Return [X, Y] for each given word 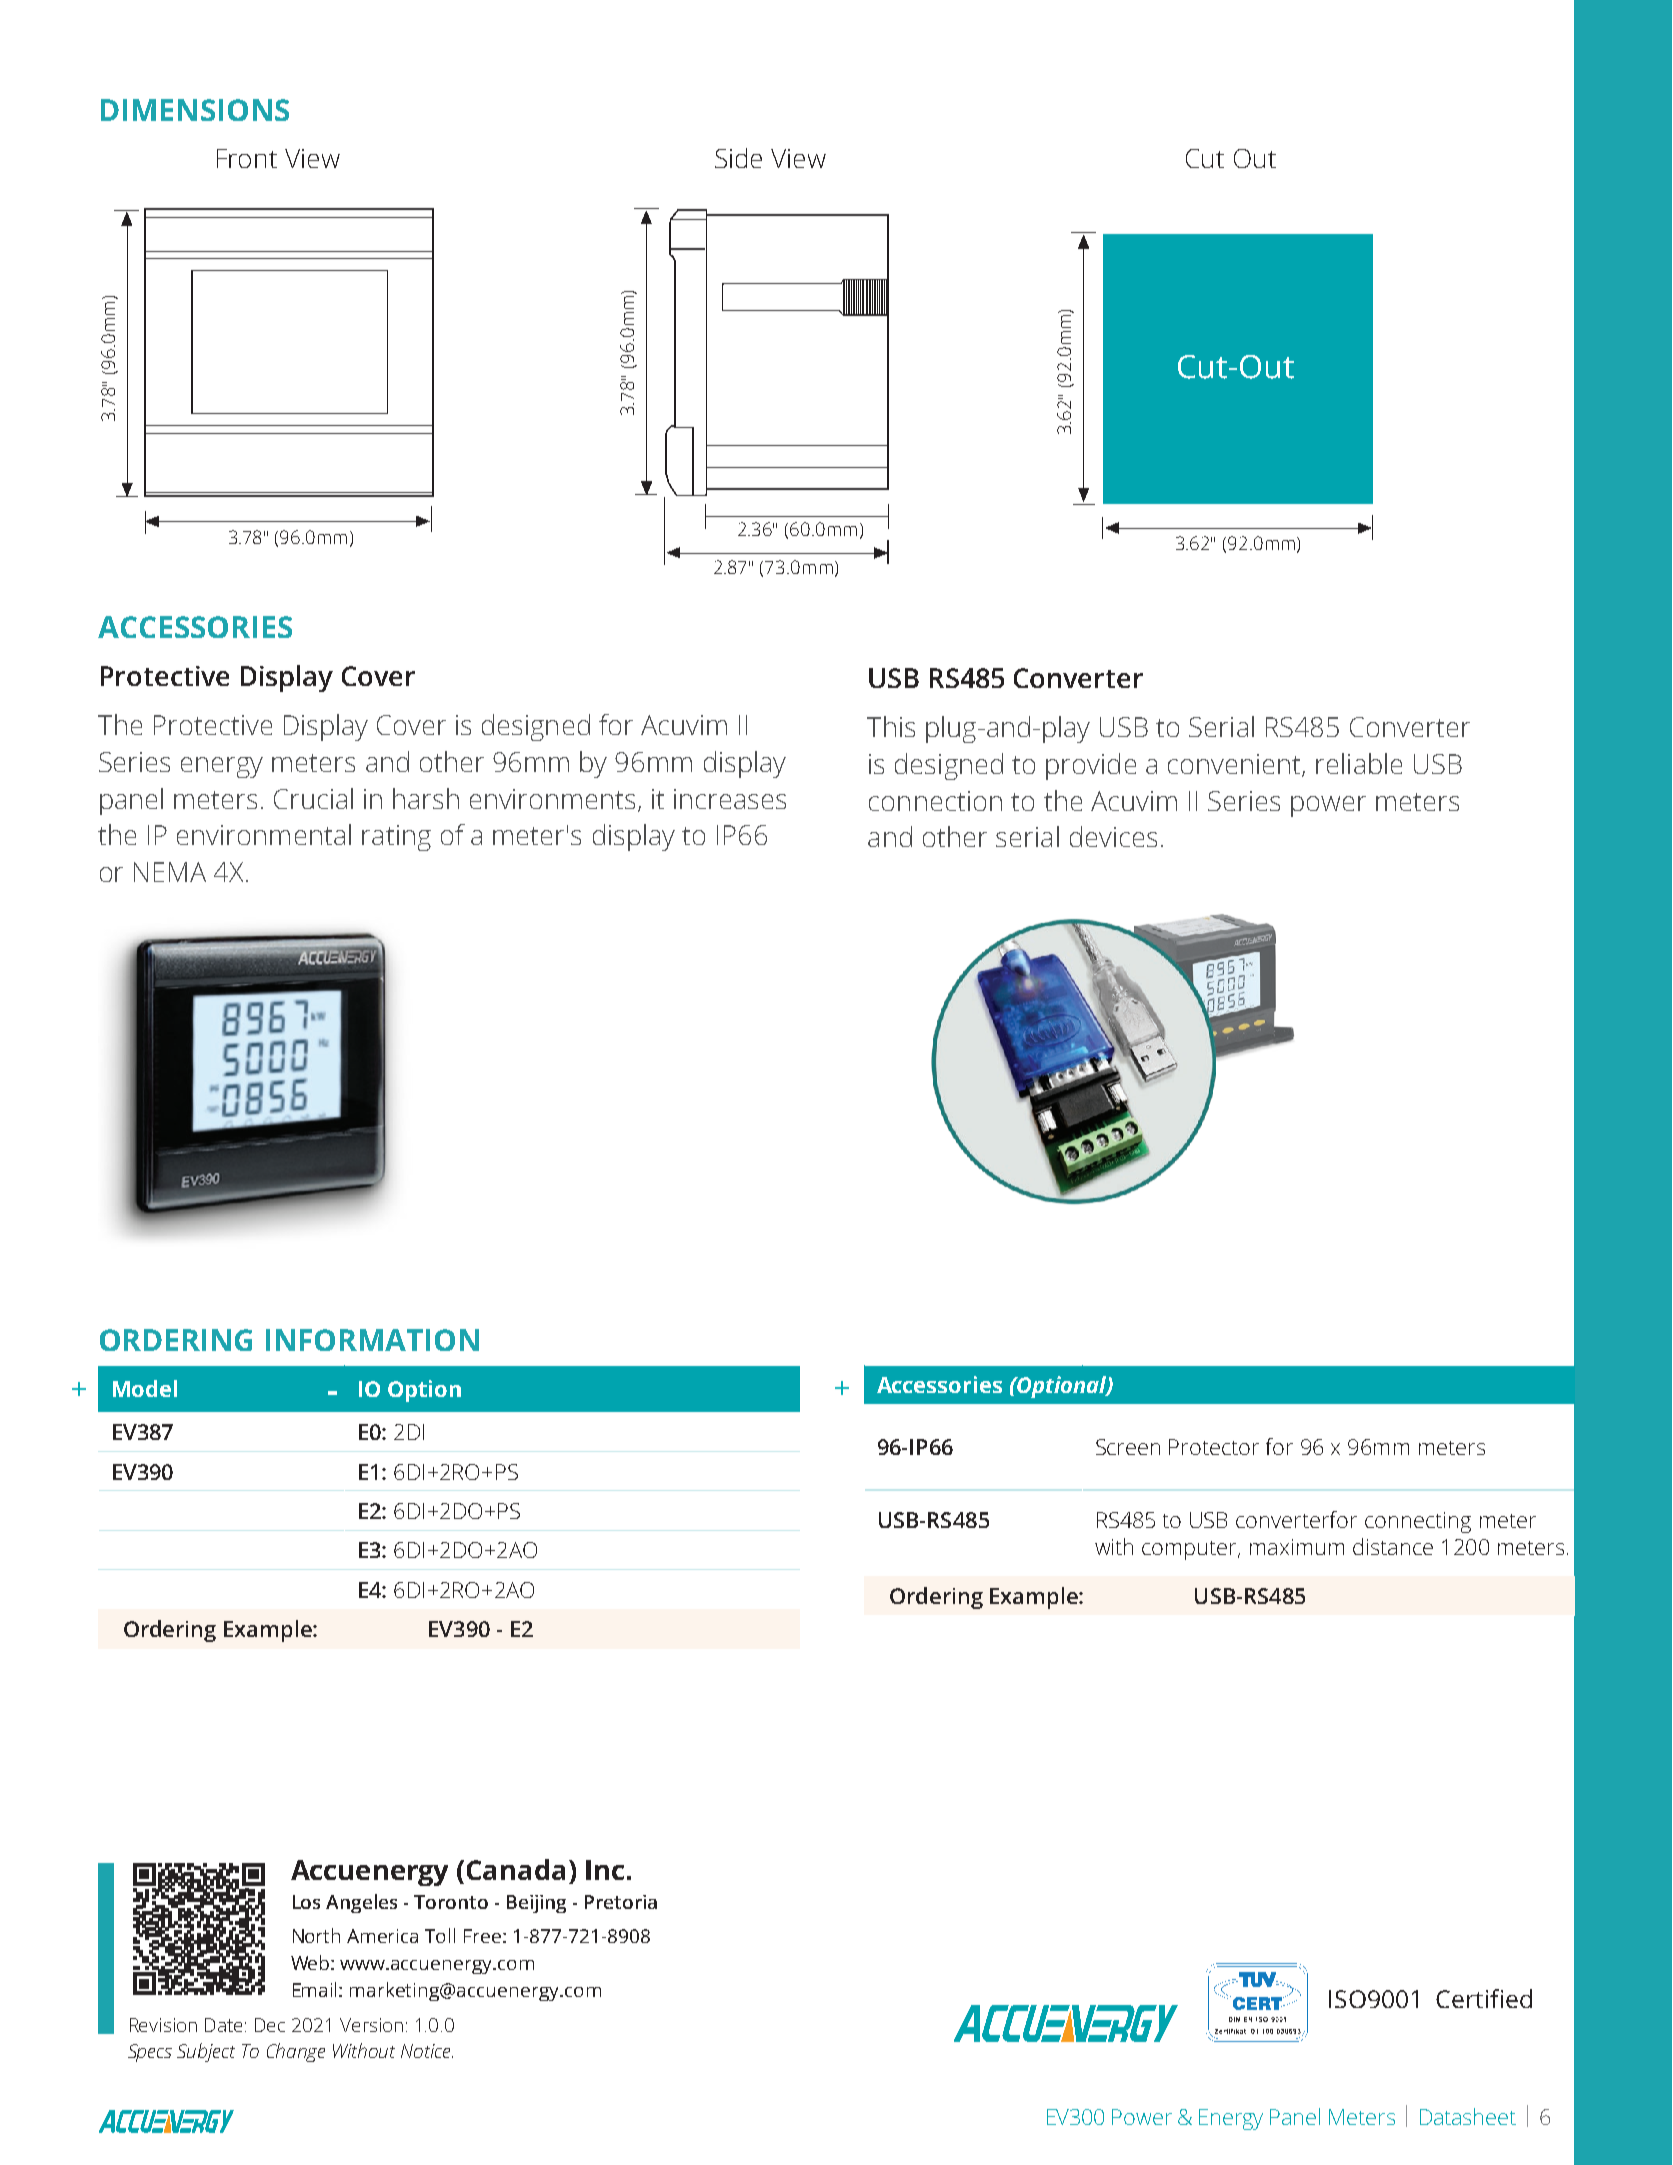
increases [730, 799]
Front [247, 158]
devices [1113, 836]
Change [296, 2052]
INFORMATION [372, 1340]
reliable [1359, 763]
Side [738, 158]
